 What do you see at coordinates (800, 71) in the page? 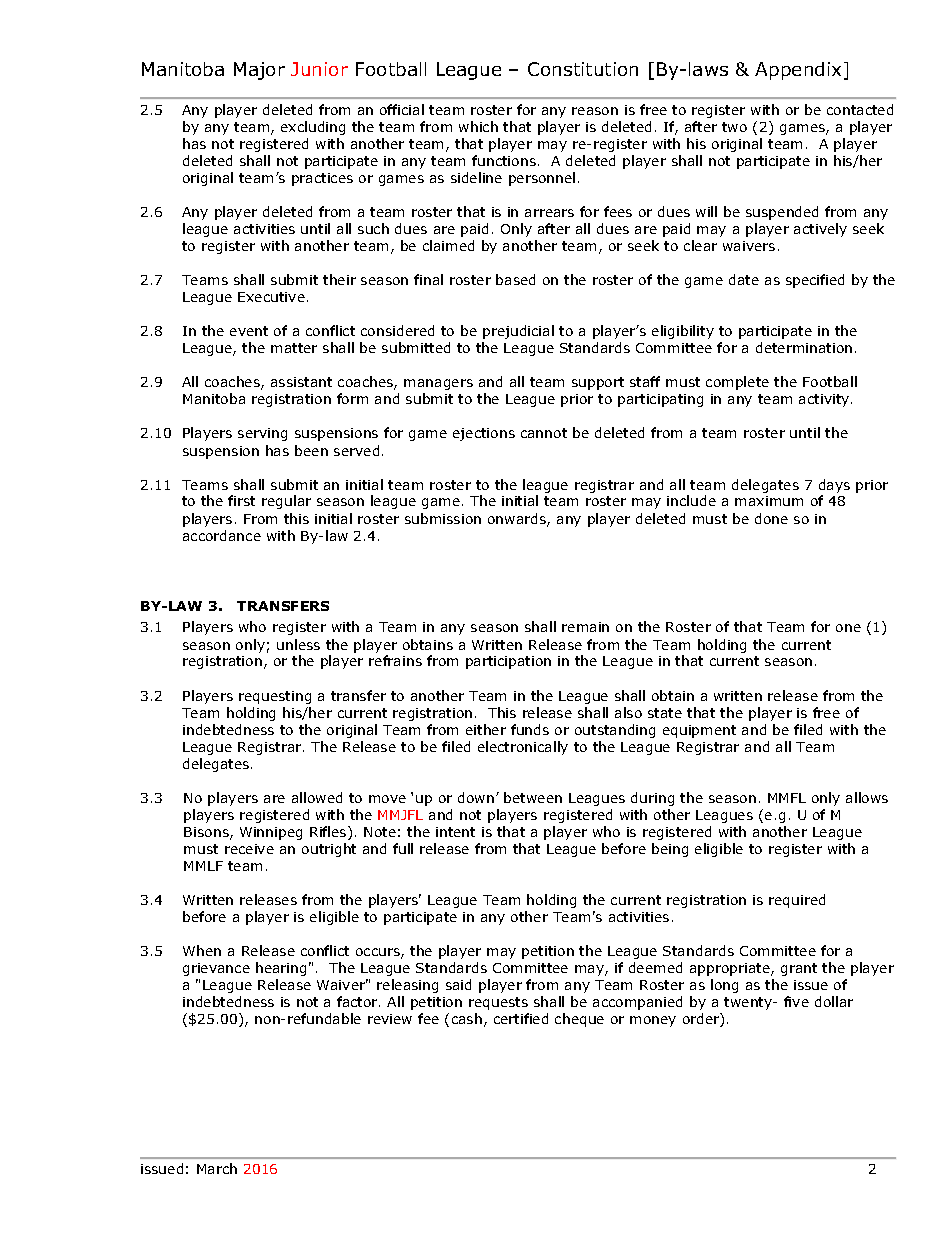
I see `Appendix` at bounding box center [800, 71].
